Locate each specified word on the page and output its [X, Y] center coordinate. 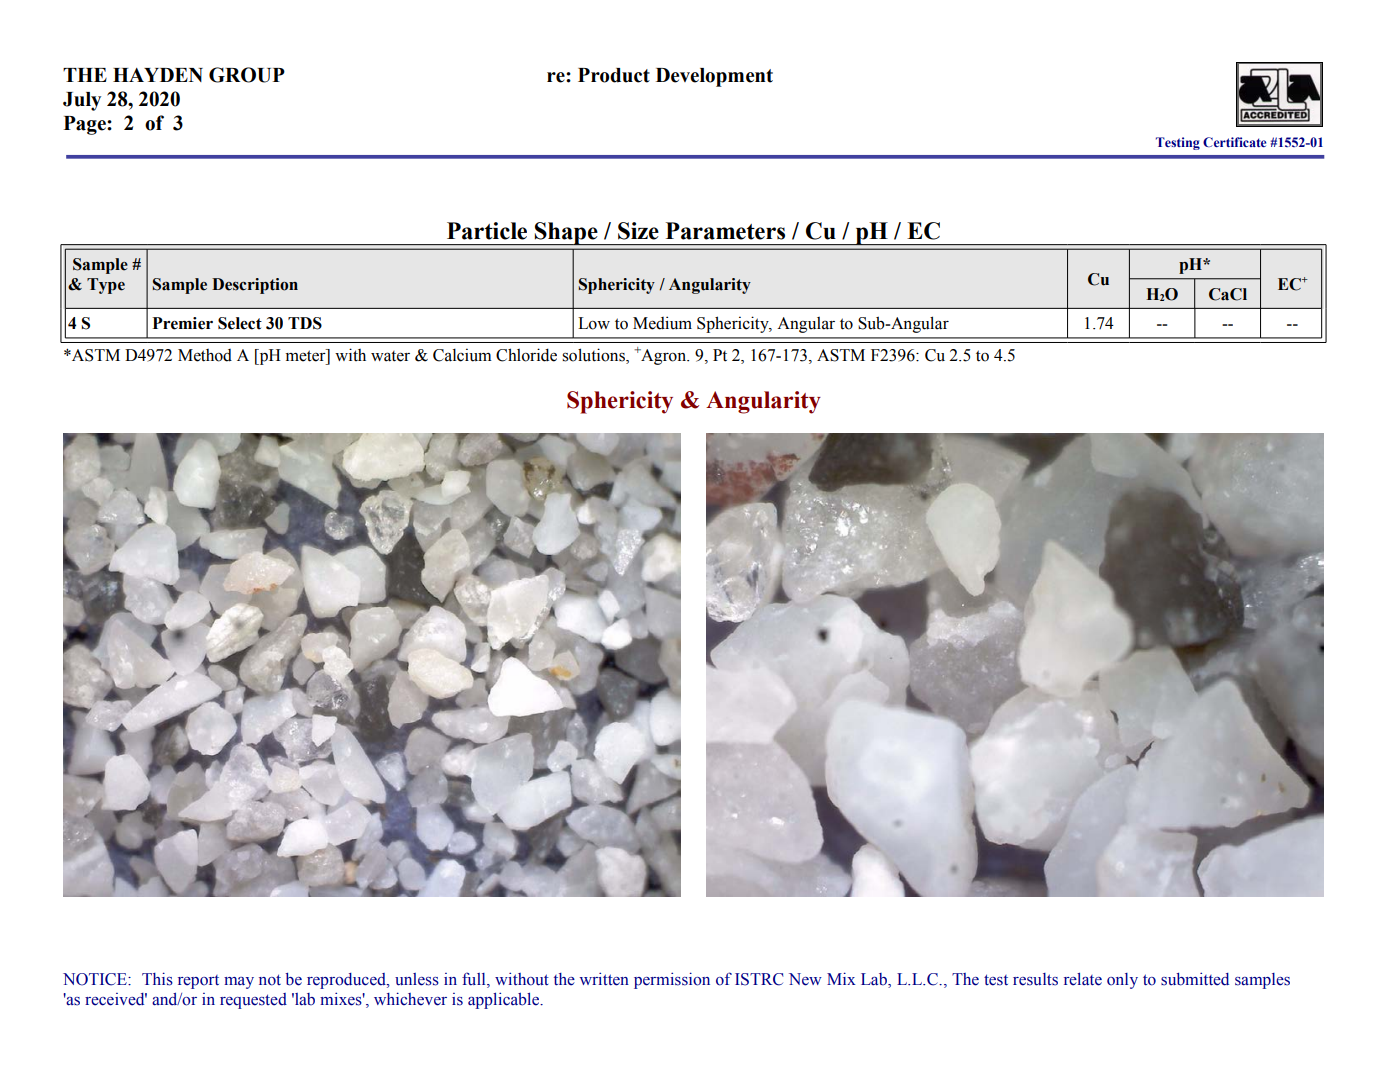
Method [205, 355]
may [239, 983]
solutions [594, 356]
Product [614, 75]
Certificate [1235, 142]
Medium [662, 323]
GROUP [247, 75]
